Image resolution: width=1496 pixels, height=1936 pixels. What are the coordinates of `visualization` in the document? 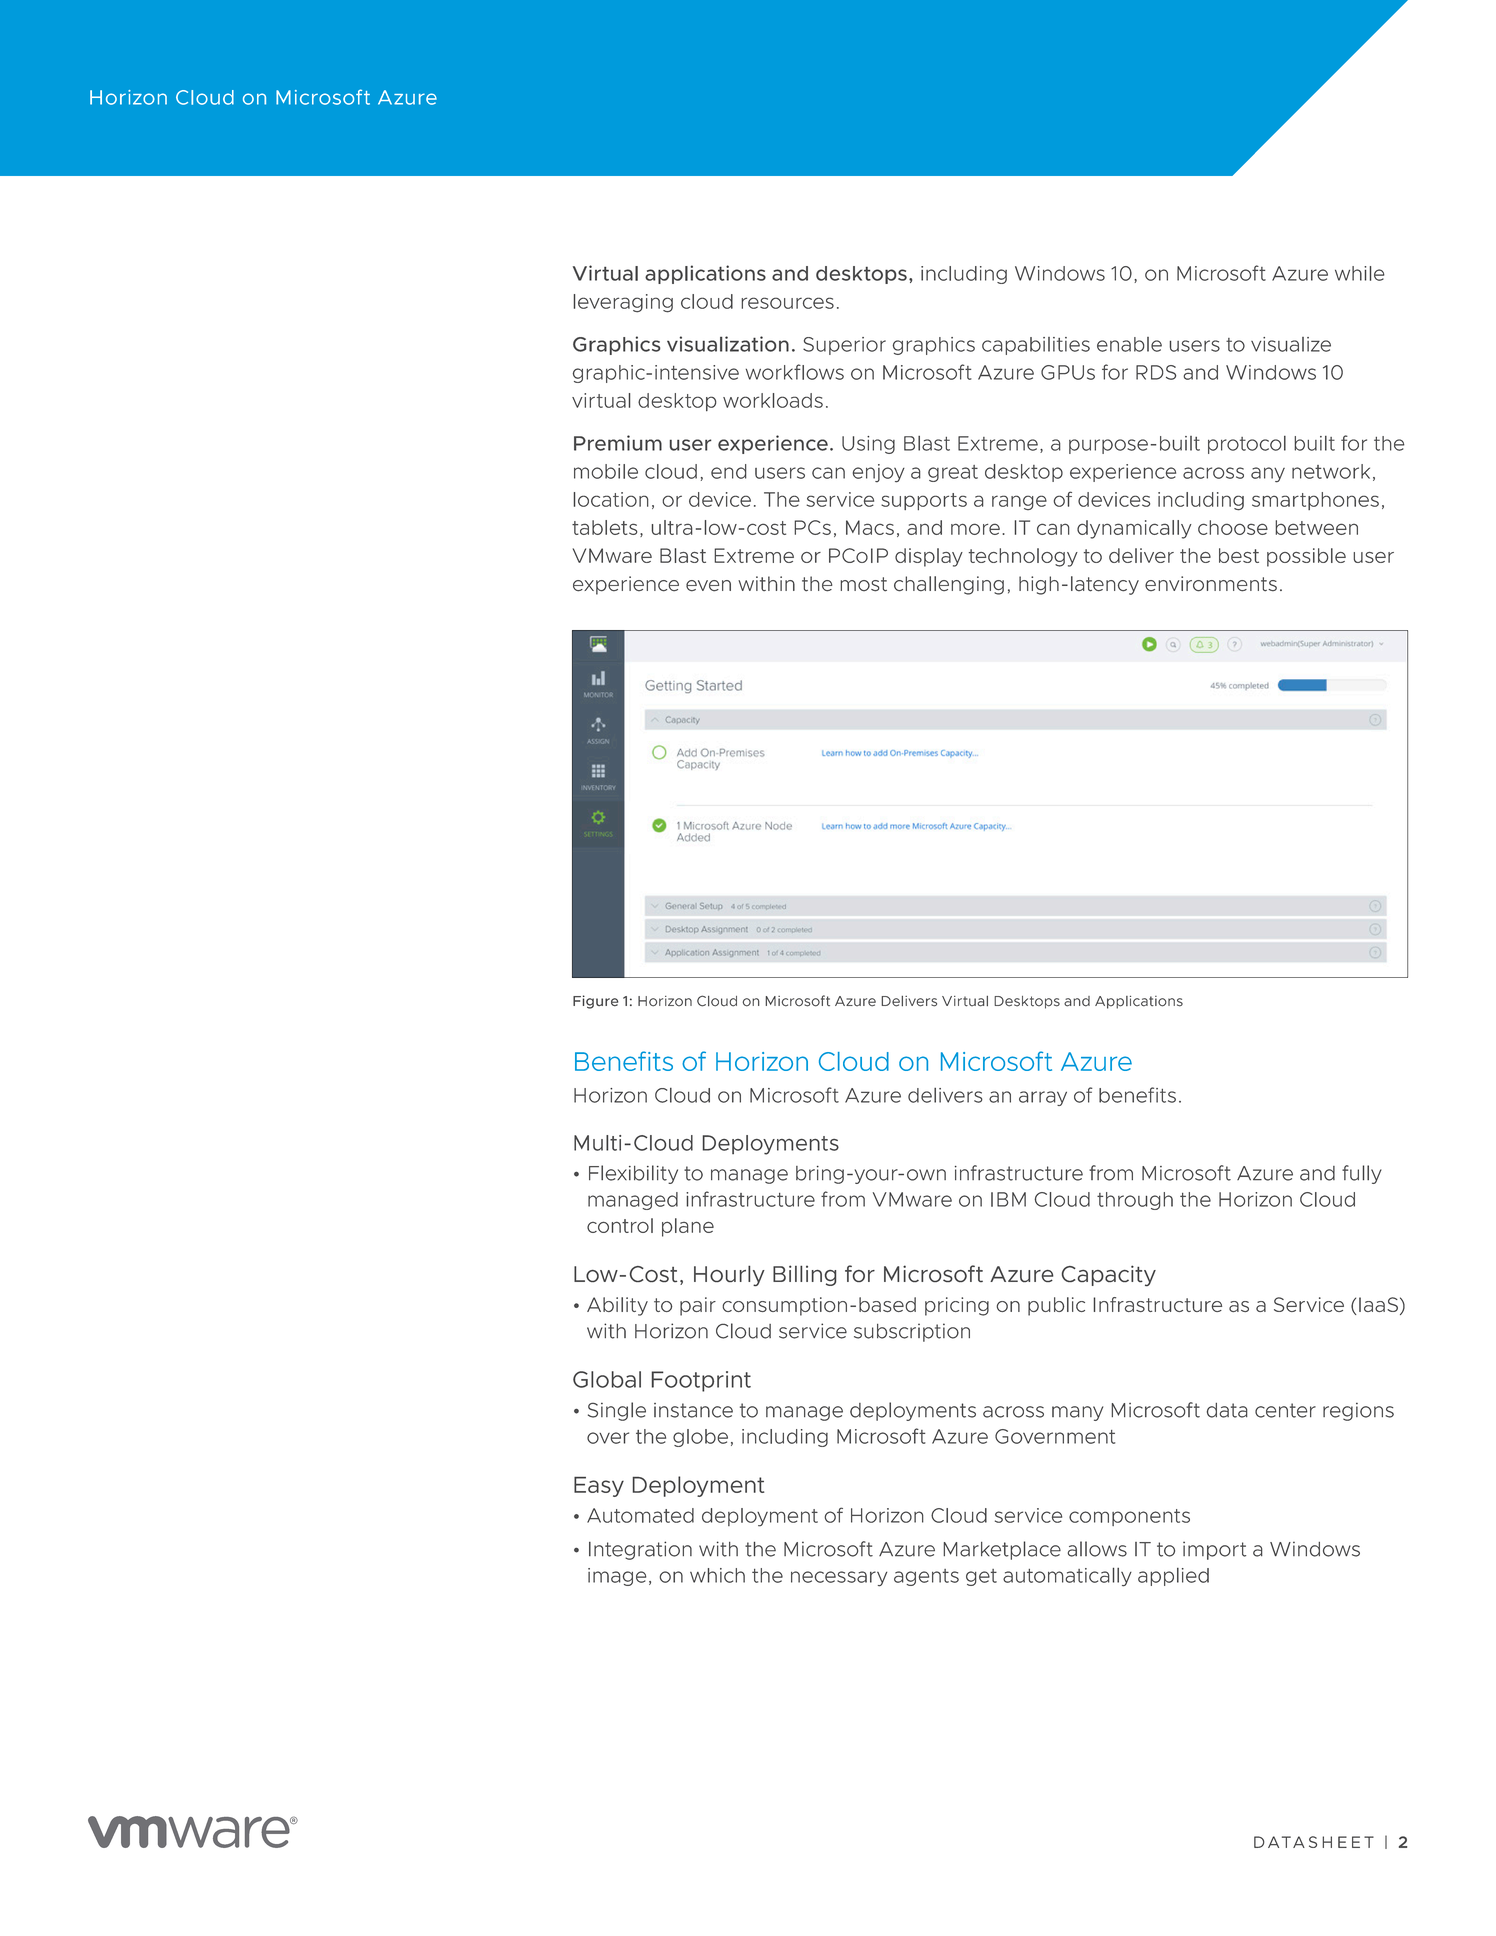 It's located at (728, 344).
